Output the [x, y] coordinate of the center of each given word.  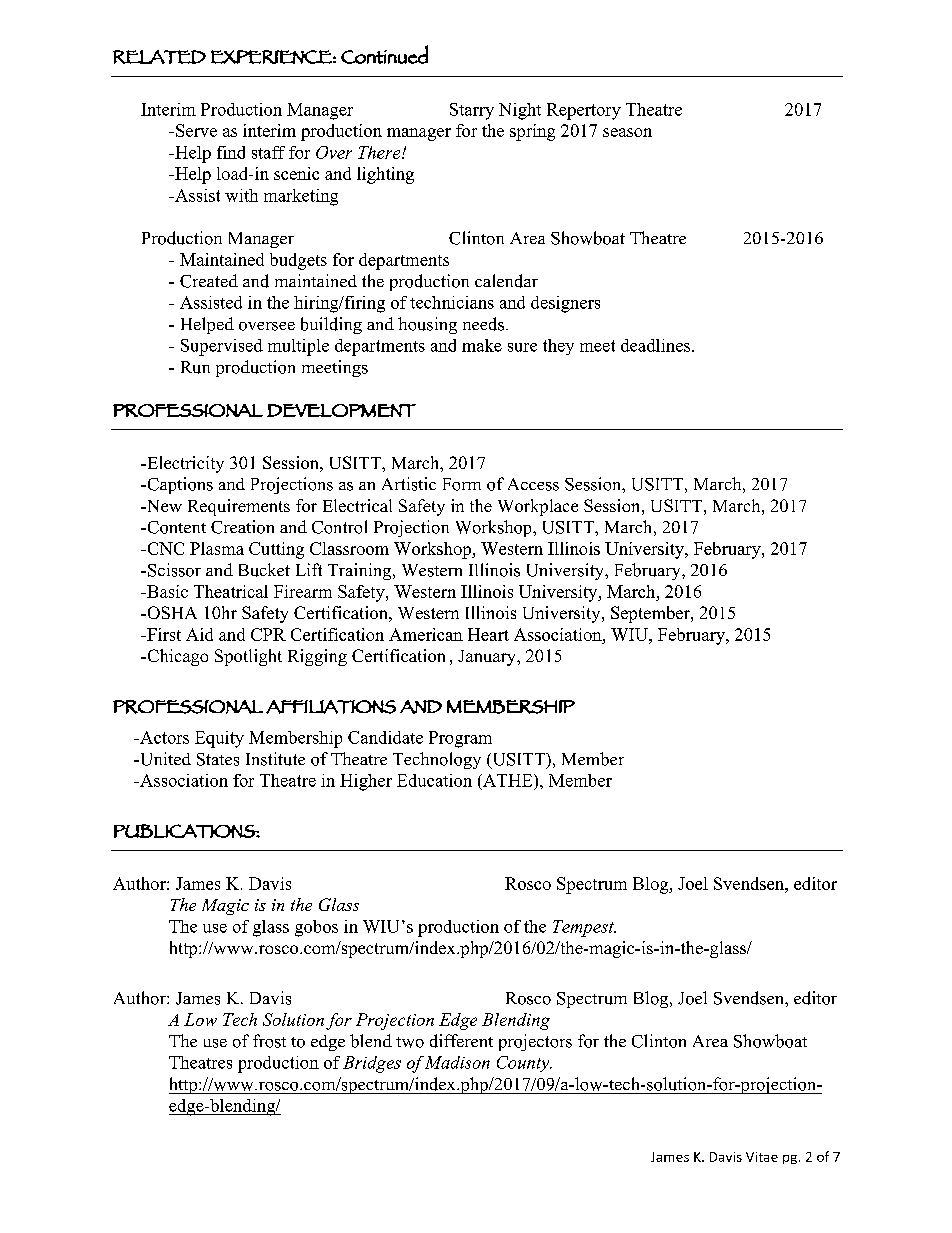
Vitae [762, 1157]
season [627, 132]
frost [269, 1041]
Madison [457, 1062]
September [651, 614]
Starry [472, 111]
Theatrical [231, 591]
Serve [196, 130]
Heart [488, 634]
